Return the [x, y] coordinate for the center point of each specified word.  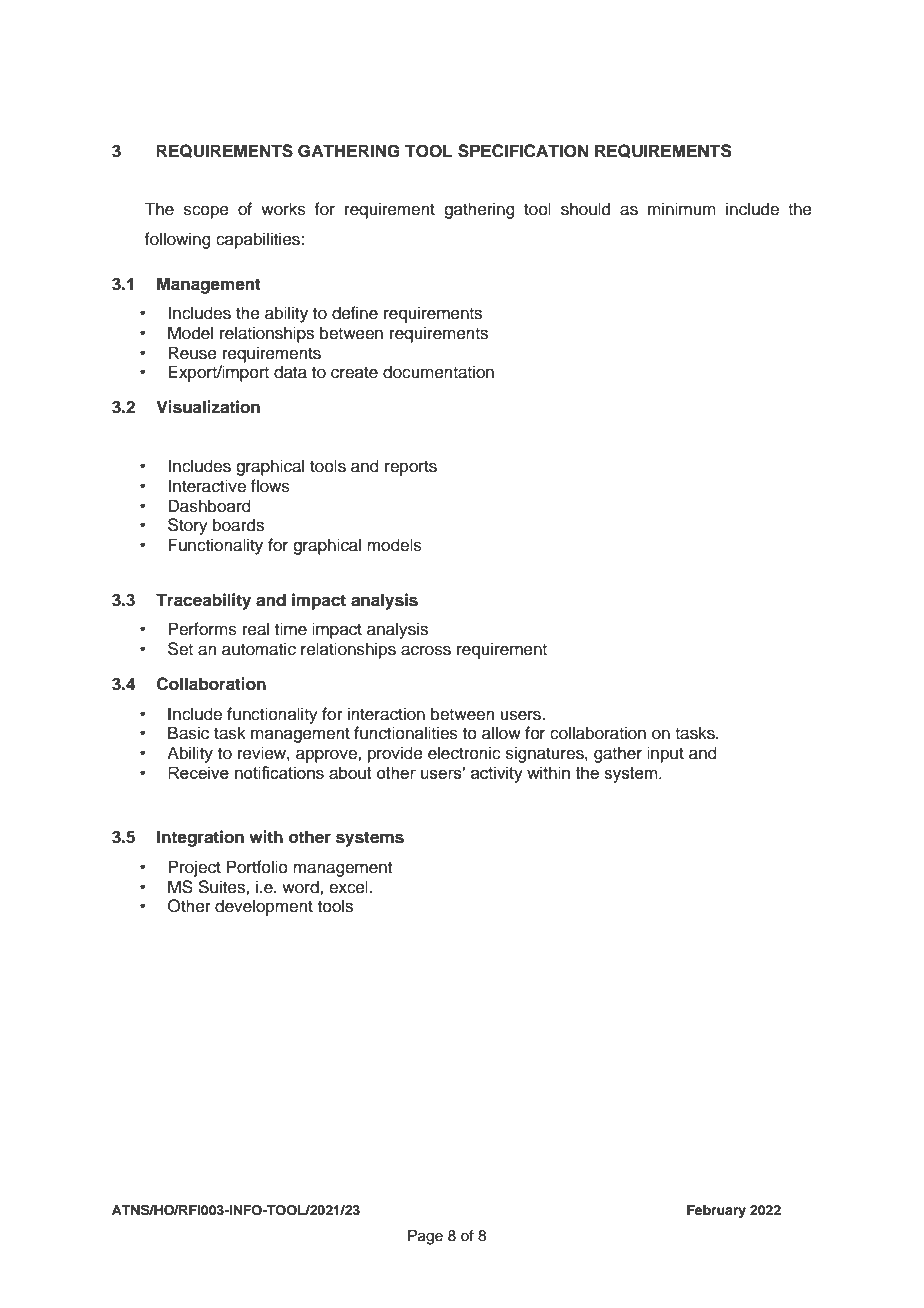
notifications [279, 772]
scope [206, 212]
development [264, 907]
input [665, 754]
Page [425, 1237]
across [426, 650]
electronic [464, 753]
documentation [438, 372]
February [716, 1211]
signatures [546, 754]
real [256, 629]
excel [348, 887]
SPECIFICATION [523, 151]
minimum [682, 209]
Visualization [208, 407]
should [585, 209]
